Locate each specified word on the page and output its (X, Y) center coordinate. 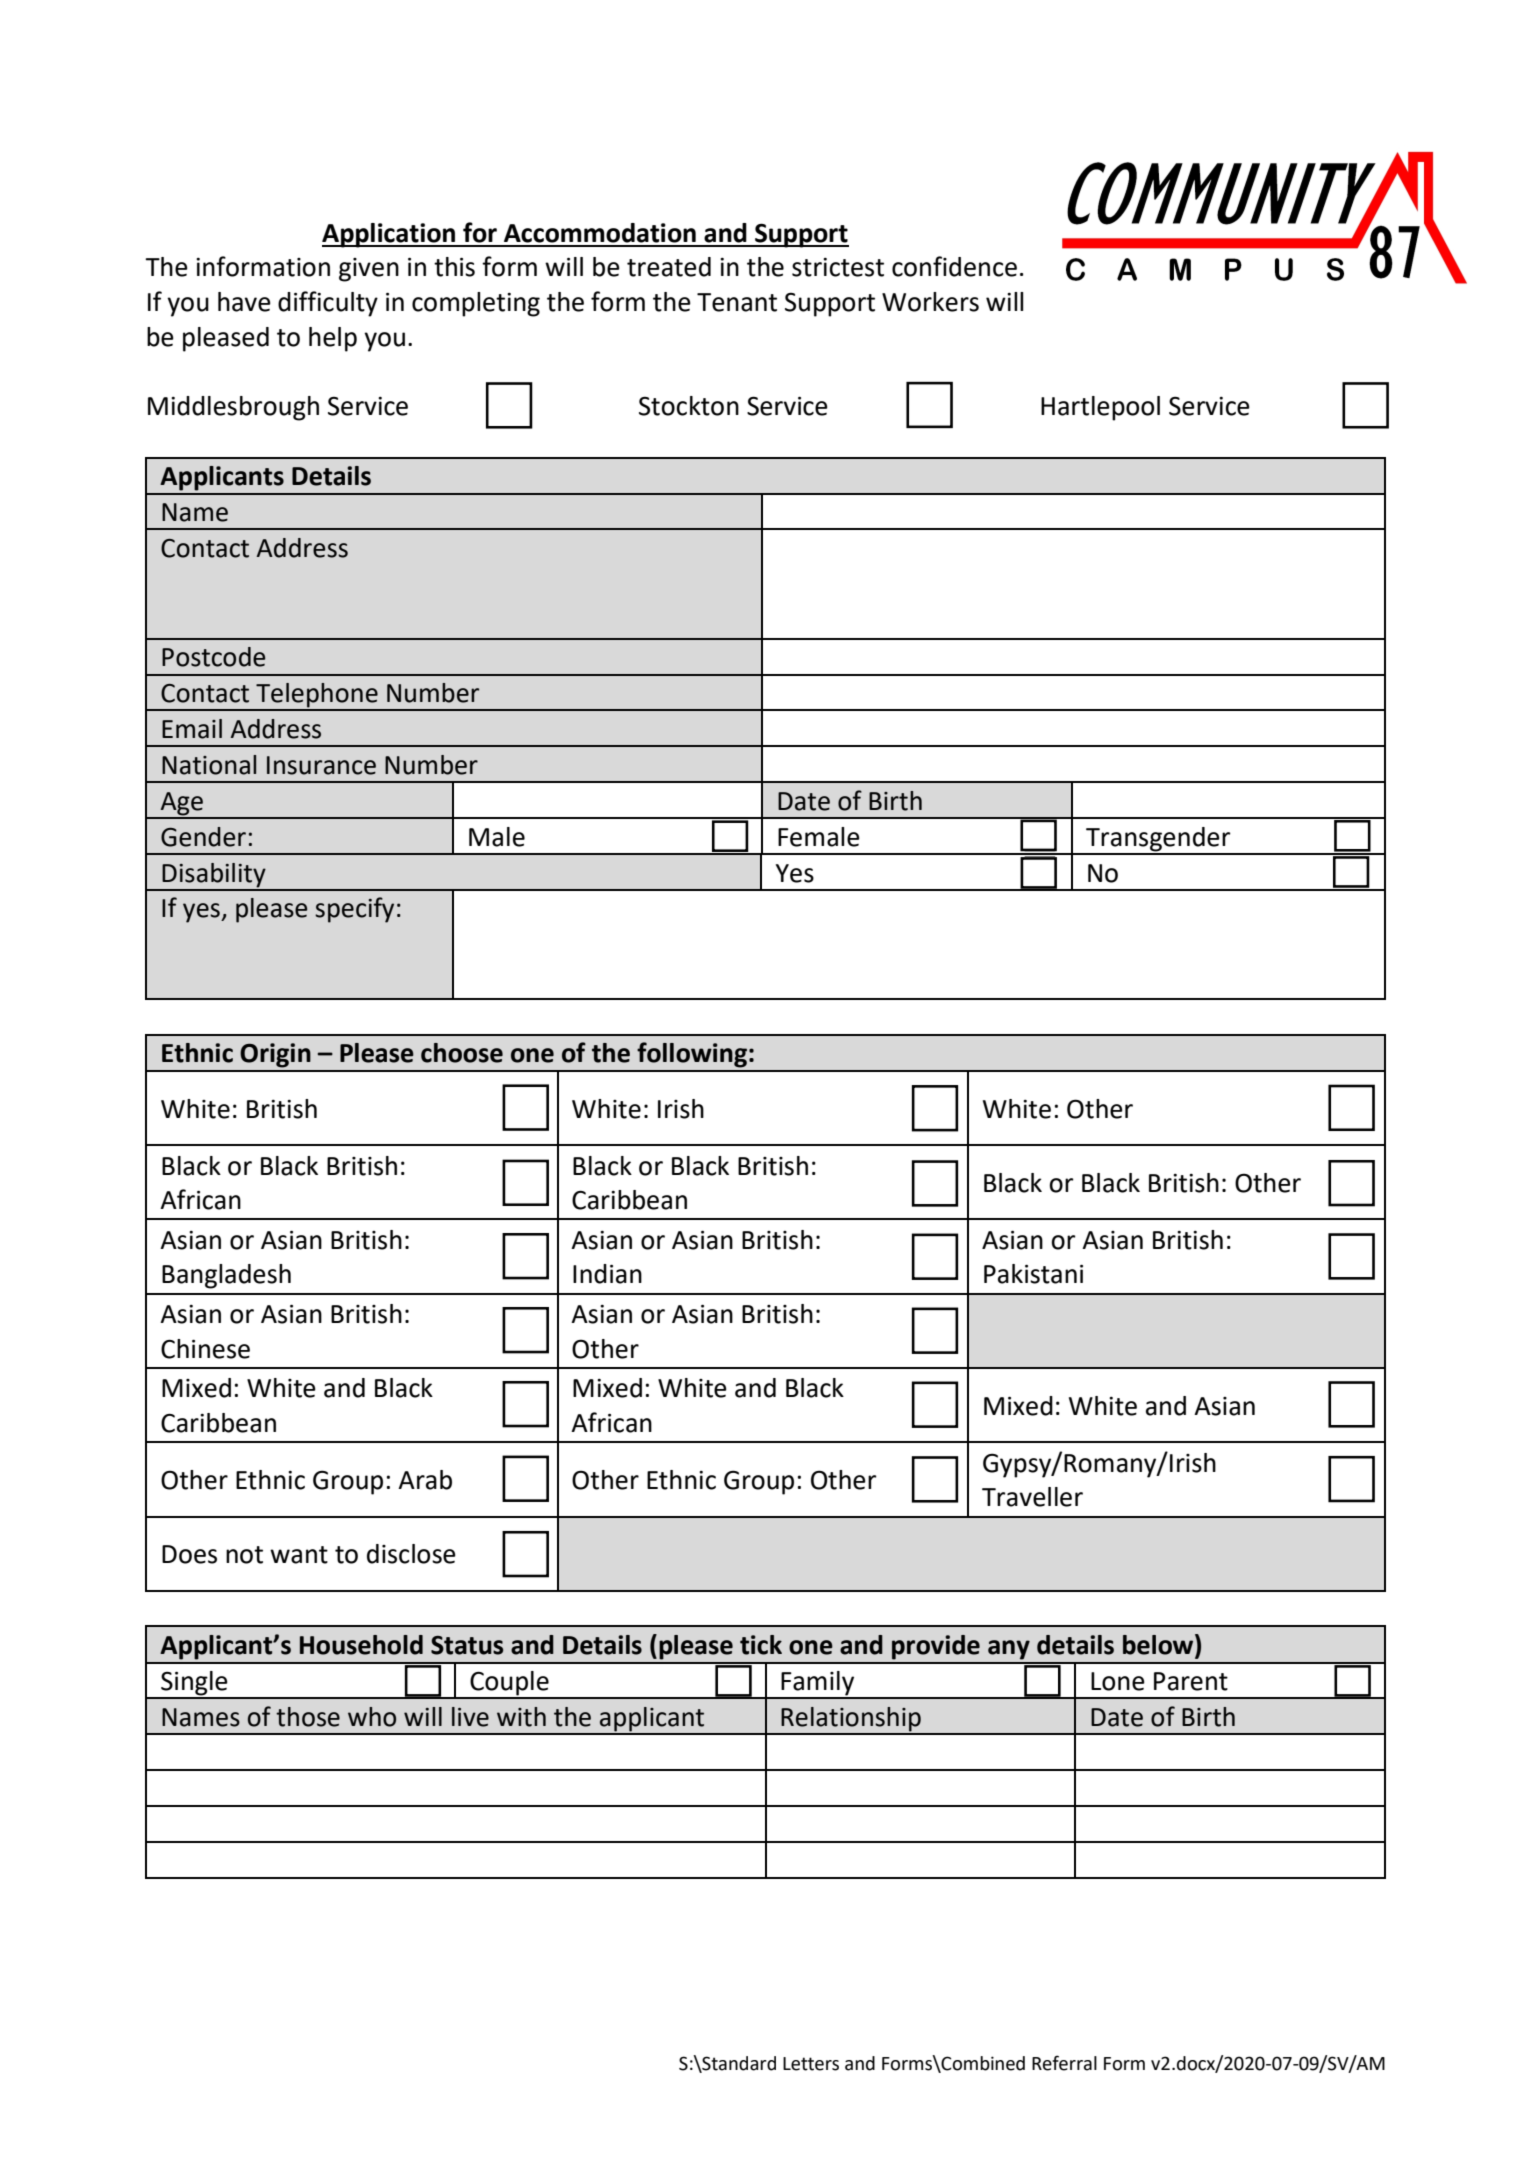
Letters (811, 2064)
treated (669, 267)
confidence (954, 266)
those (308, 1717)
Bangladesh (226, 1276)
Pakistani (1033, 1274)
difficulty (328, 304)
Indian (607, 1274)
